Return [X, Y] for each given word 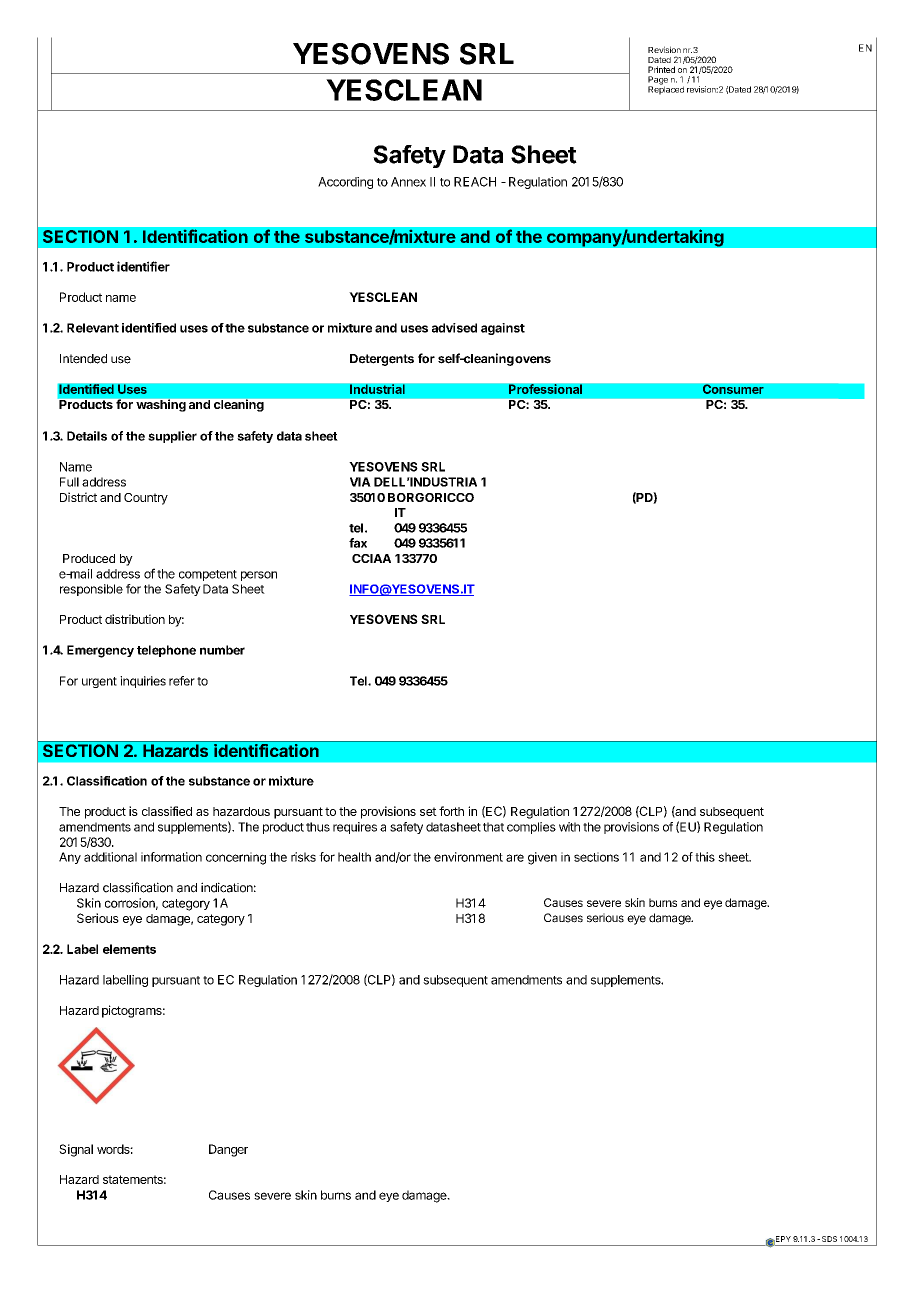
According [345, 183]
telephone [166, 651]
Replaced [666, 89]
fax [358, 543]
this [705, 857]
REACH [475, 182]
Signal [76, 1150]
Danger [228, 1150]
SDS [829, 1239]
